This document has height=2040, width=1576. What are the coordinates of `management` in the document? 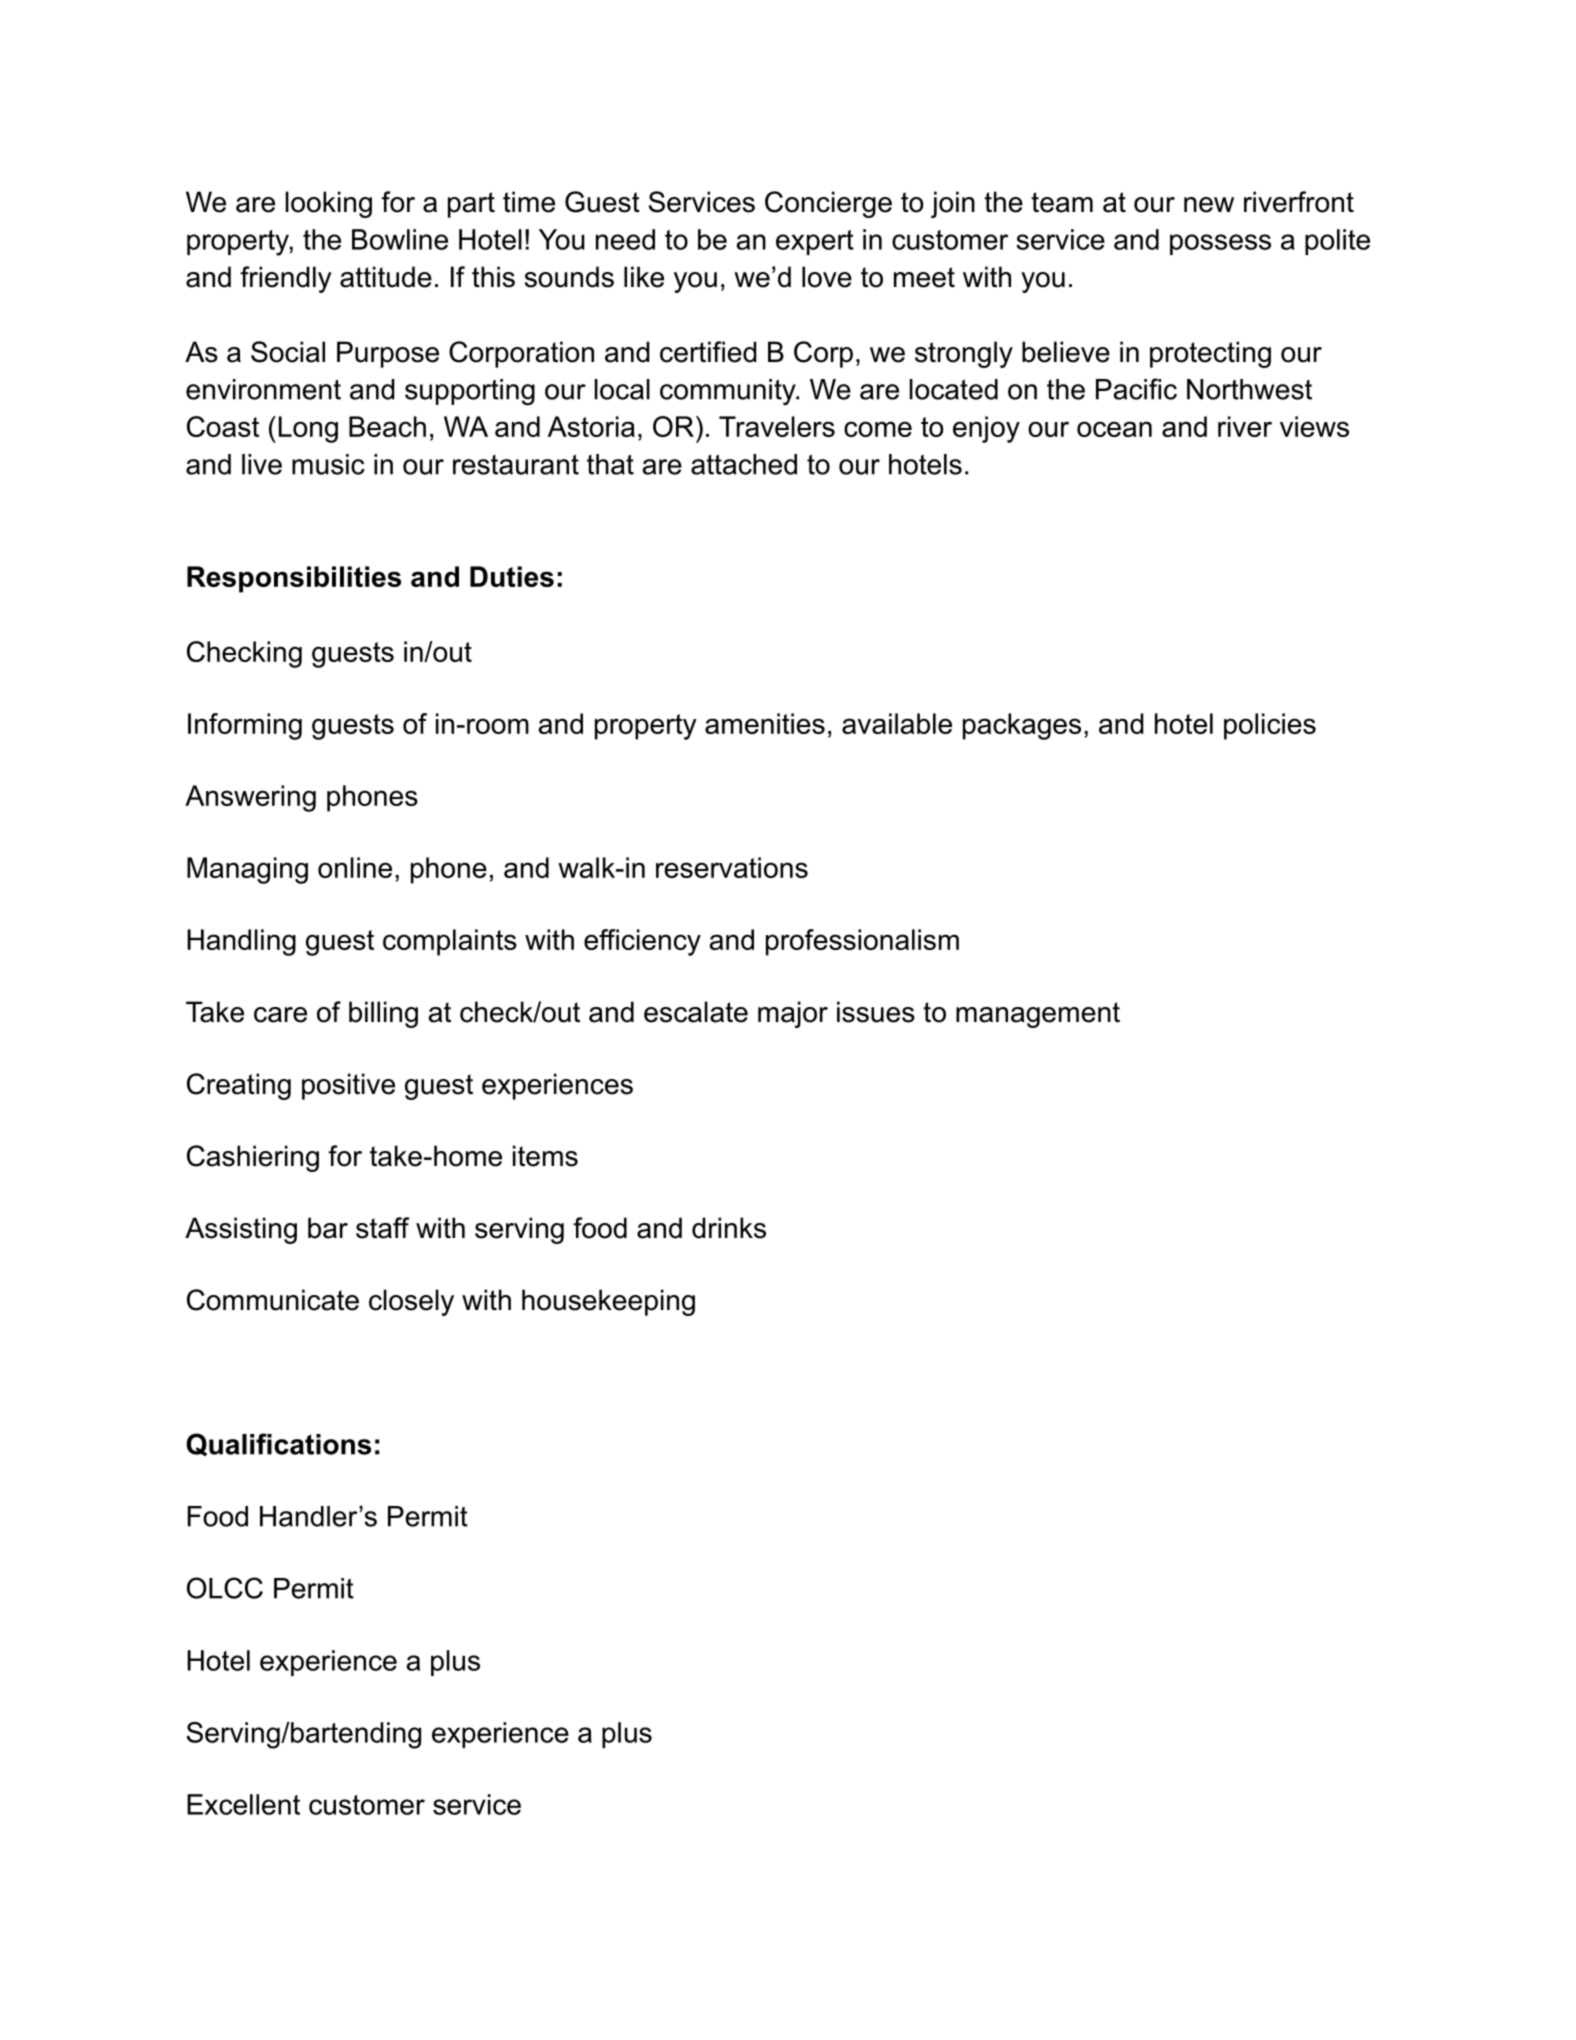 It's located at (1038, 1015).
